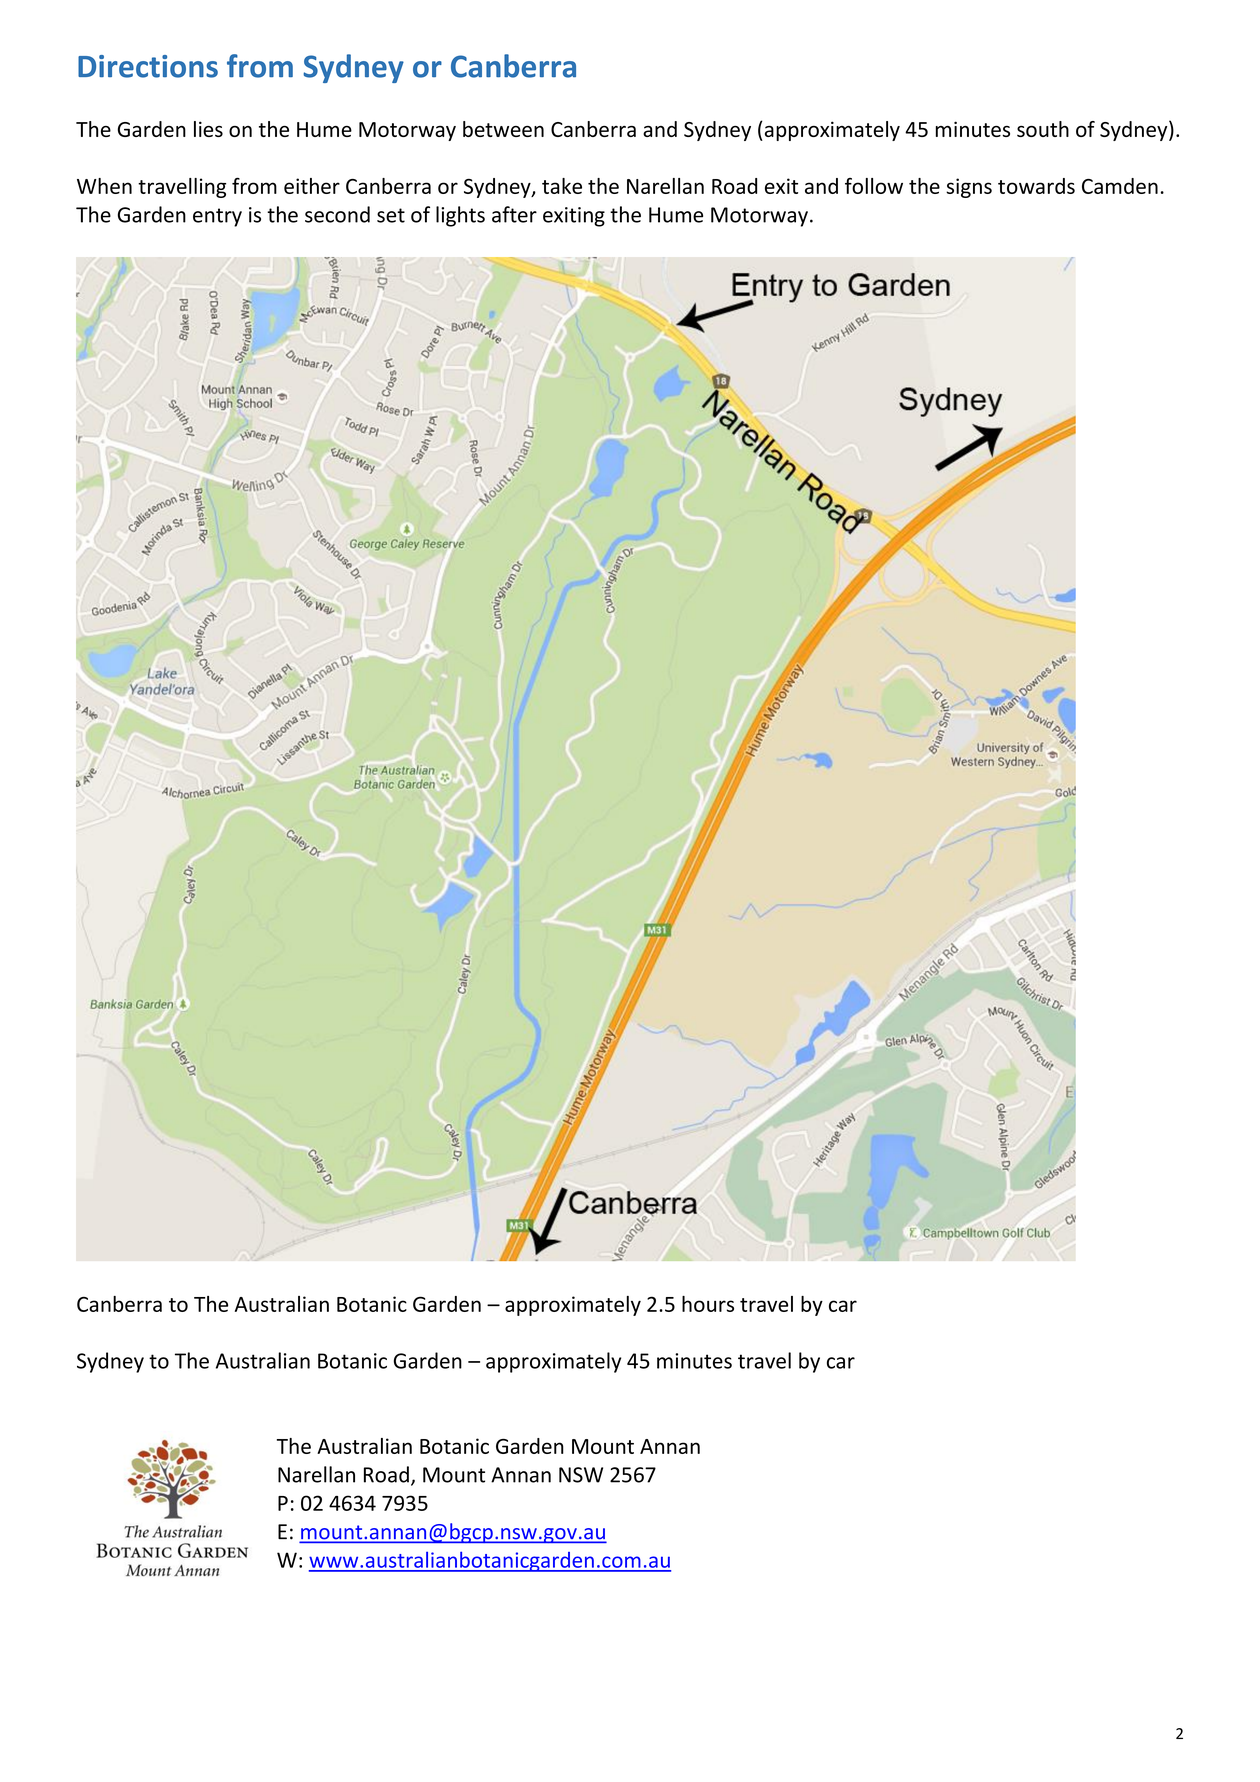 This screenshot has width=1260, height=1782. Describe the element at coordinates (503, 129) in the screenshot. I see `between` at that location.
